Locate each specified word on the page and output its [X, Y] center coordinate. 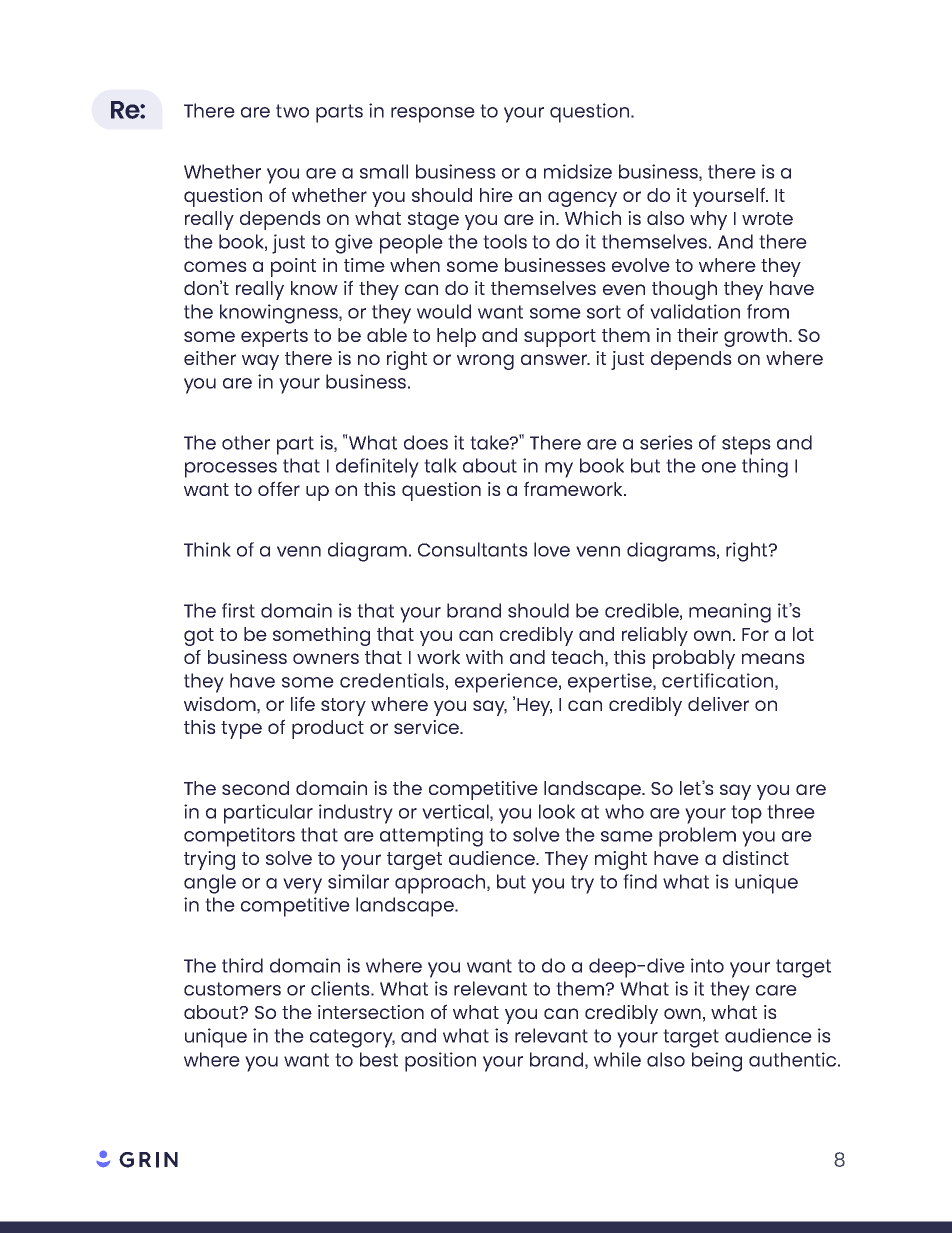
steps [746, 445]
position [440, 1062]
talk [440, 465]
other [246, 442]
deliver [718, 704]
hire [496, 195]
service [427, 727]
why [708, 220]
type [241, 730]
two [292, 111]
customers [232, 989]
